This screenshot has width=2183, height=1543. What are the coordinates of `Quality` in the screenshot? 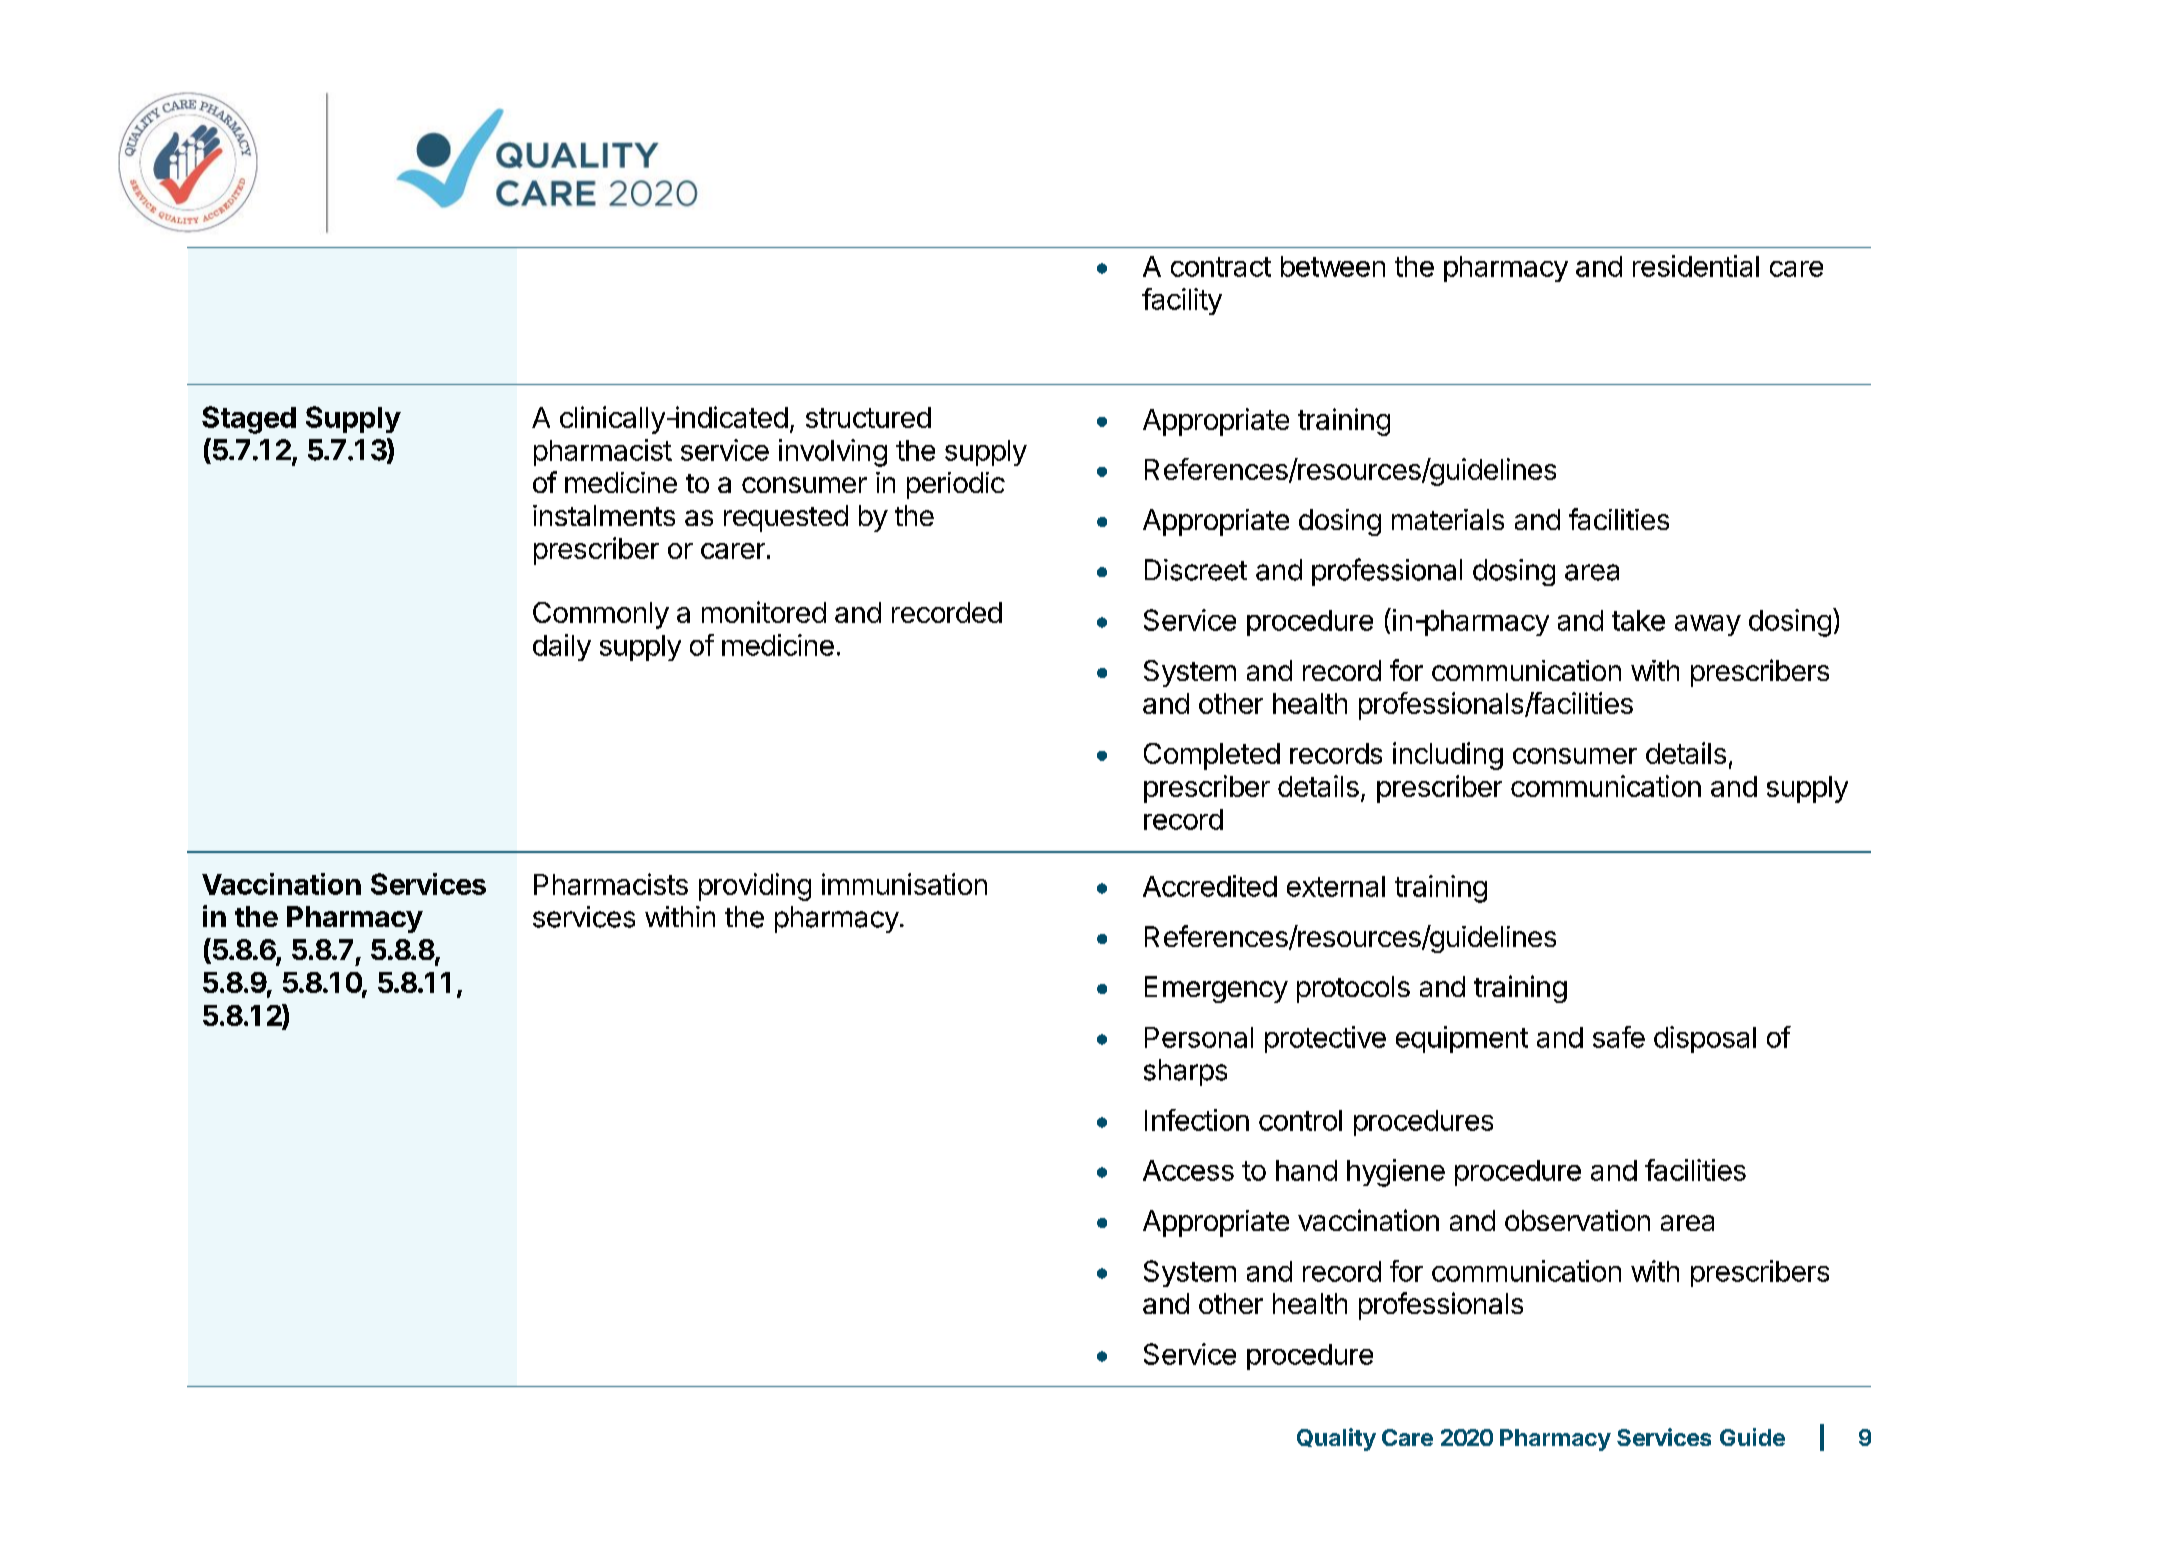 It's located at (1336, 1439).
